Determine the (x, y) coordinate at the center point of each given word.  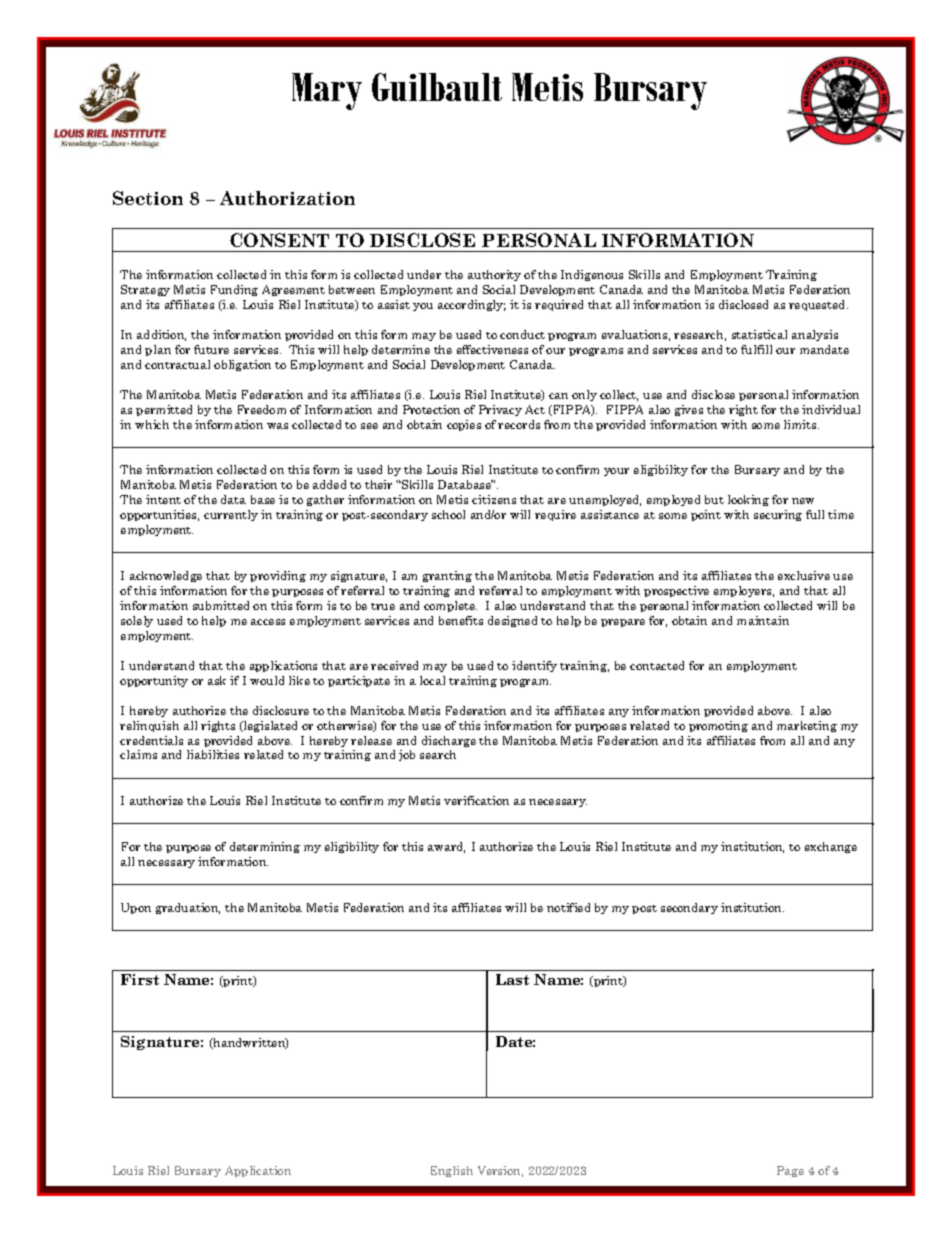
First (140, 979)
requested (818, 305)
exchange (831, 847)
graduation (188, 908)
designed (512, 621)
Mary (327, 91)
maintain (763, 620)
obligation (242, 365)
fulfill (756, 349)
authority (494, 275)
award (446, 847)
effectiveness (492, 349)
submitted (221, 605)
